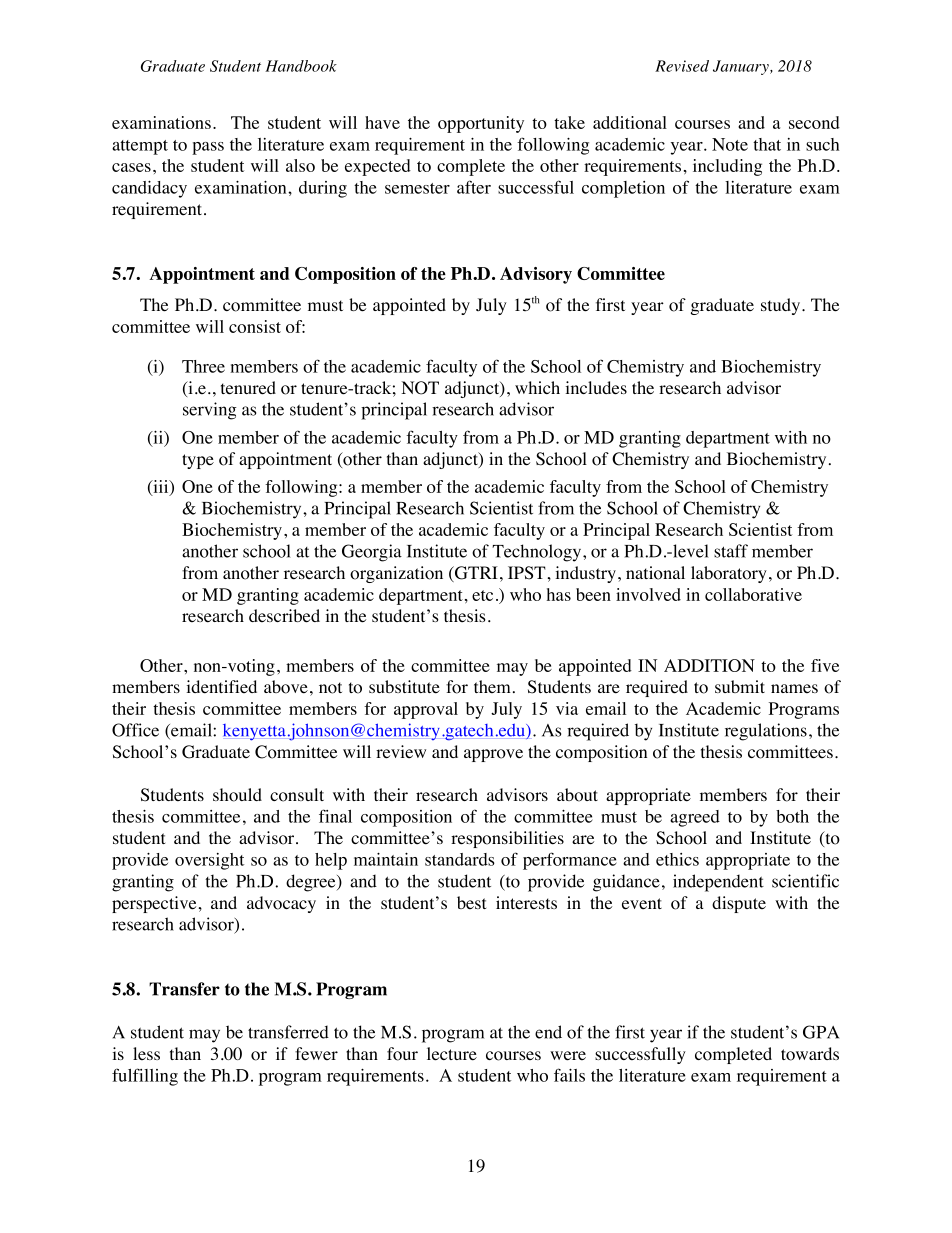  I want to click on pass, so click(208, 148).
